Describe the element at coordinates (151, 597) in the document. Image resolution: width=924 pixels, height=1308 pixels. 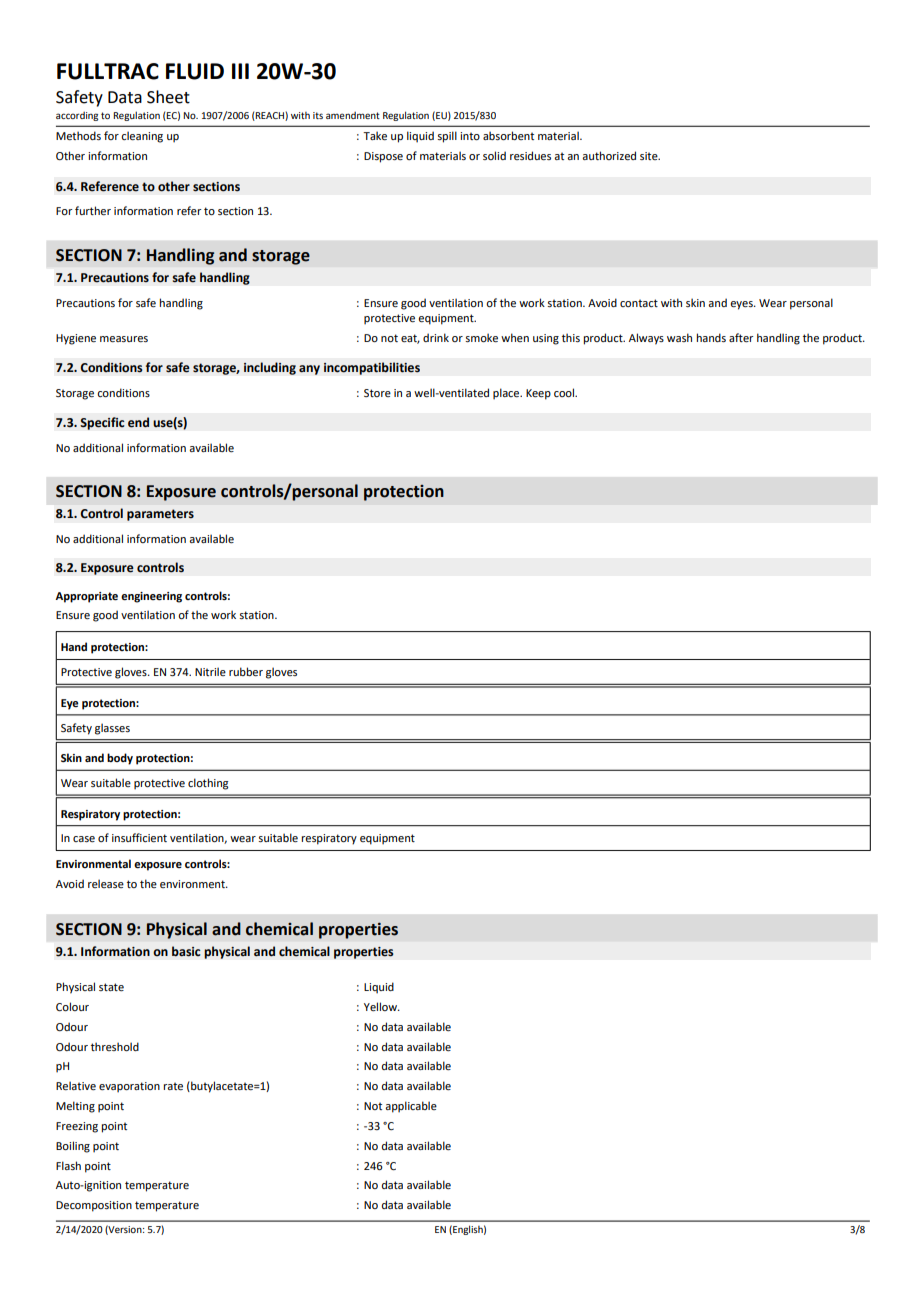
I see `engineering` at that location.
